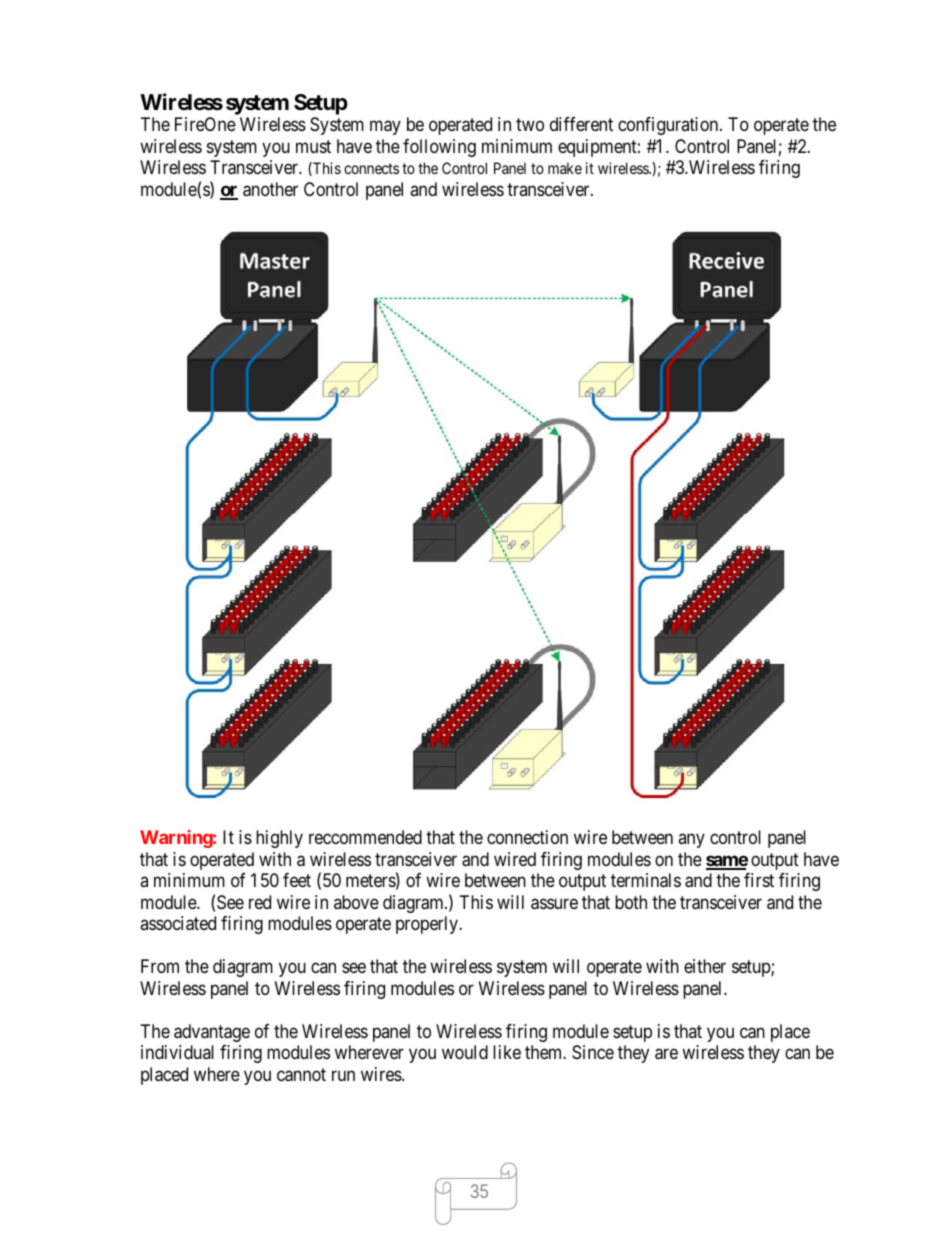 The height and width of the image is (1233, 952). Describe the element at coordinates (669, 126) in the image. I see `configuration` at that location.
